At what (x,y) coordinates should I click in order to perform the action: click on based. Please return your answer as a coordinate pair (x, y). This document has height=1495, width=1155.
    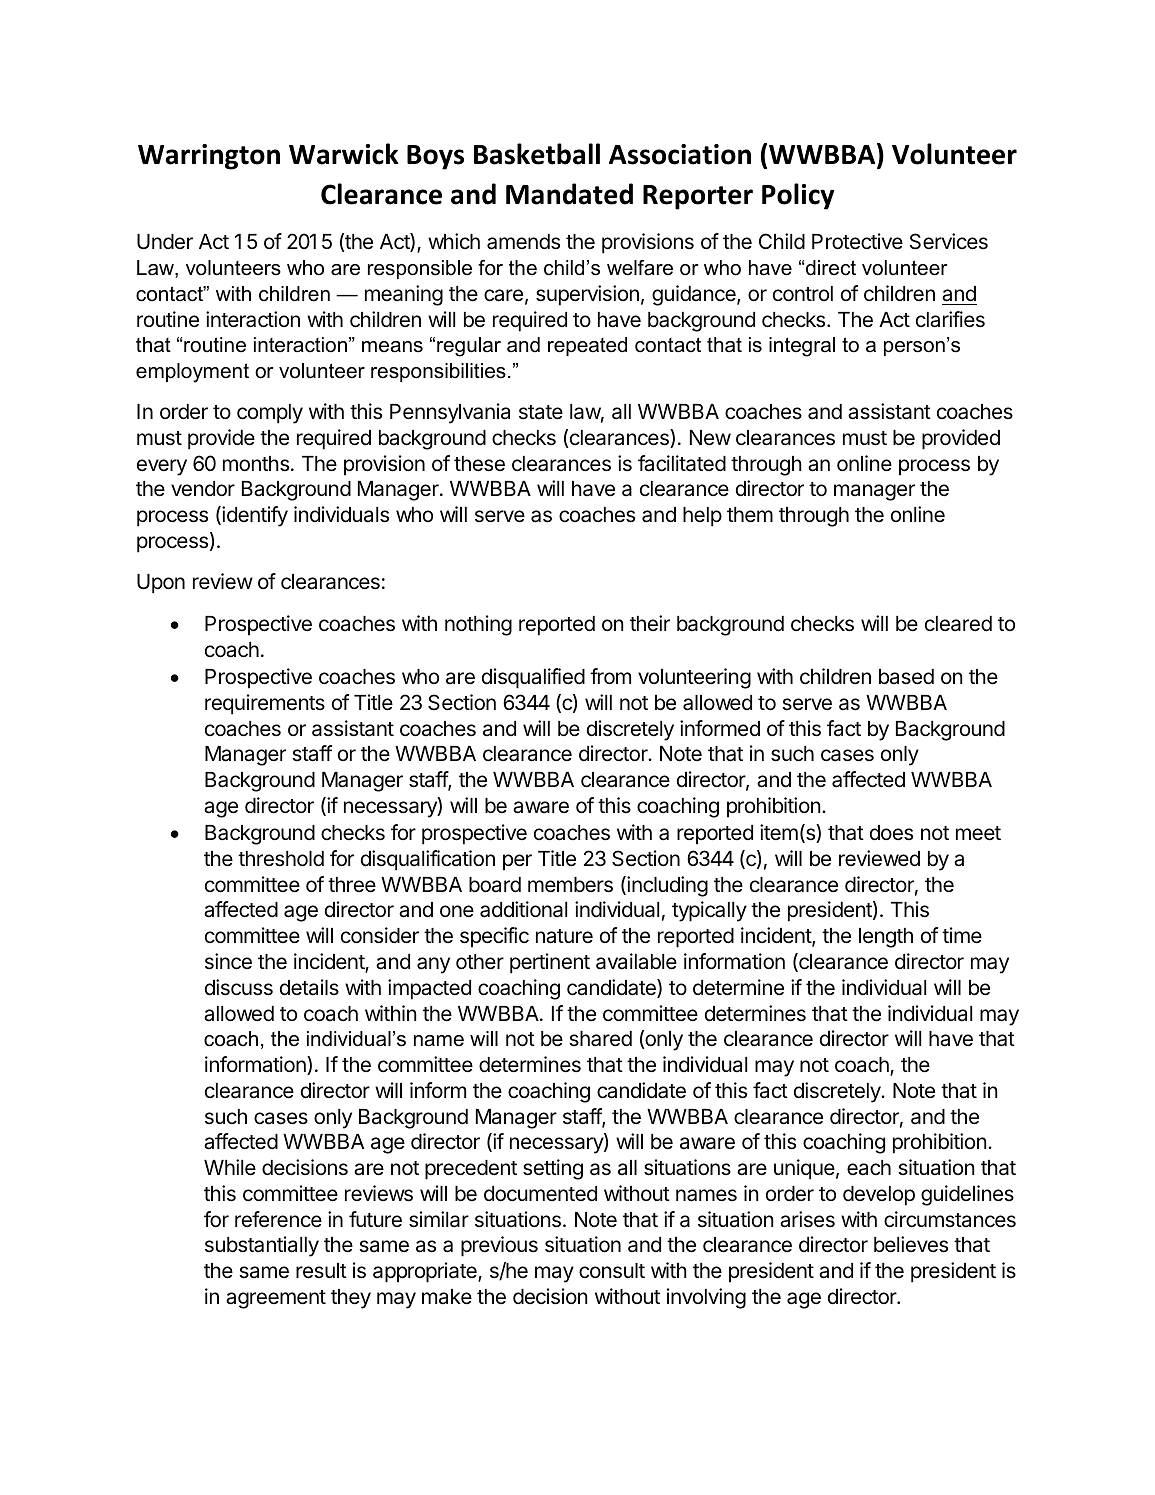
    Looking at the image, I should click on (906, 677).
